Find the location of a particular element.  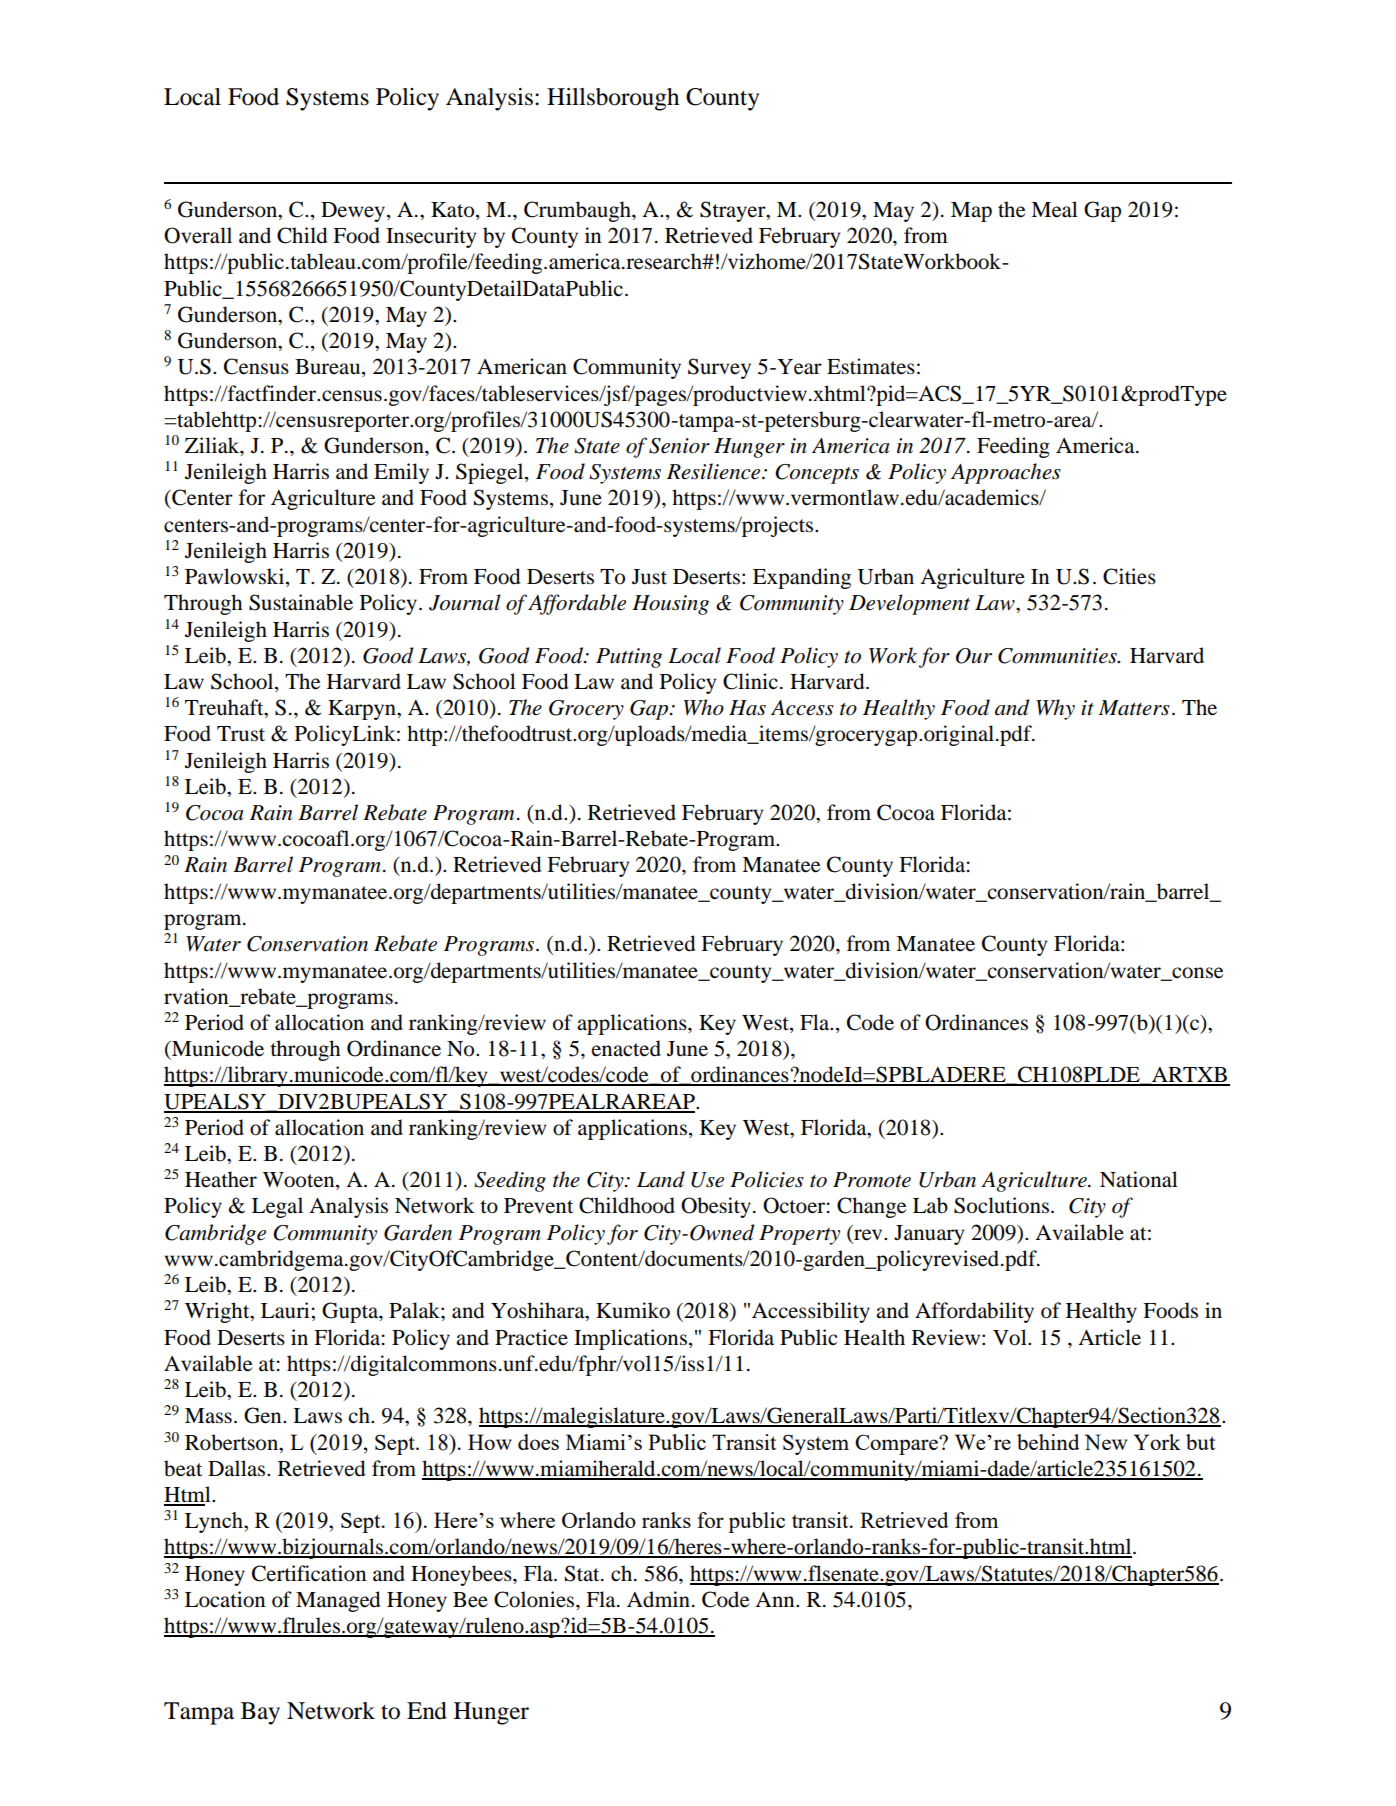

Bay is located at coordinates (260, 1713).
